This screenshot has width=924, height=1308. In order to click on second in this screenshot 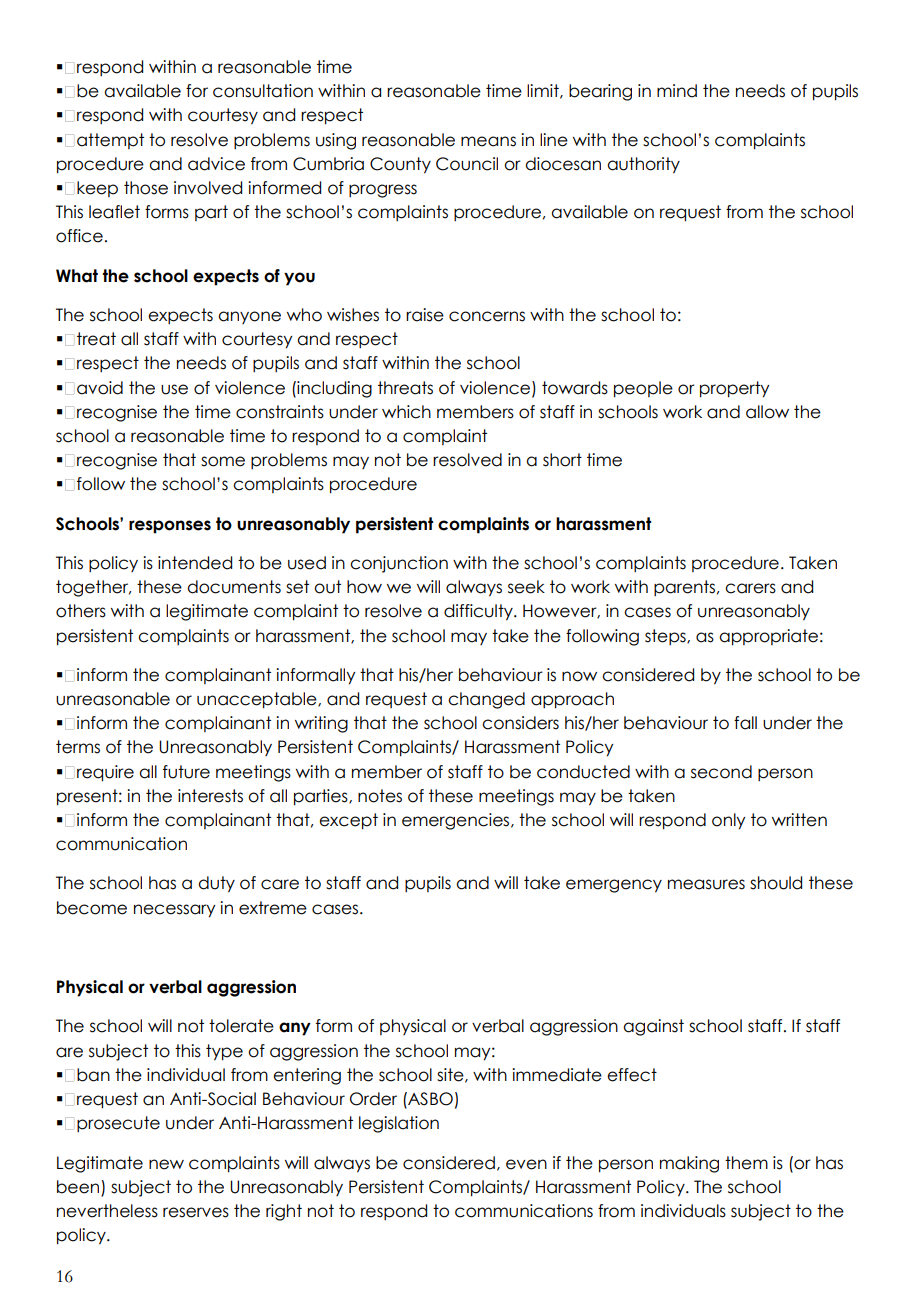, I will do `click(721, 772)`.
